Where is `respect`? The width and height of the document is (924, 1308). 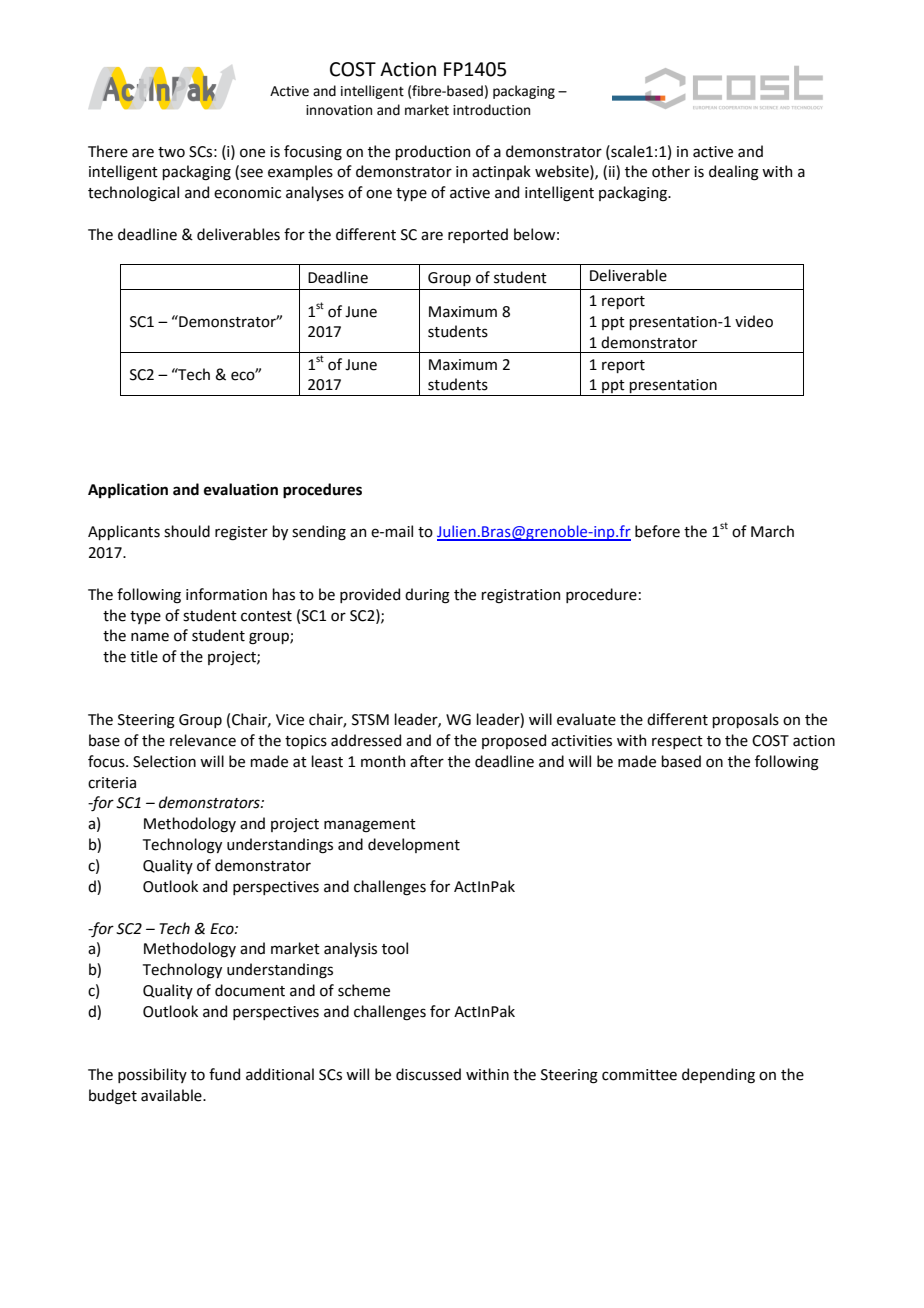 respect is located at coordinates (677, 742).
